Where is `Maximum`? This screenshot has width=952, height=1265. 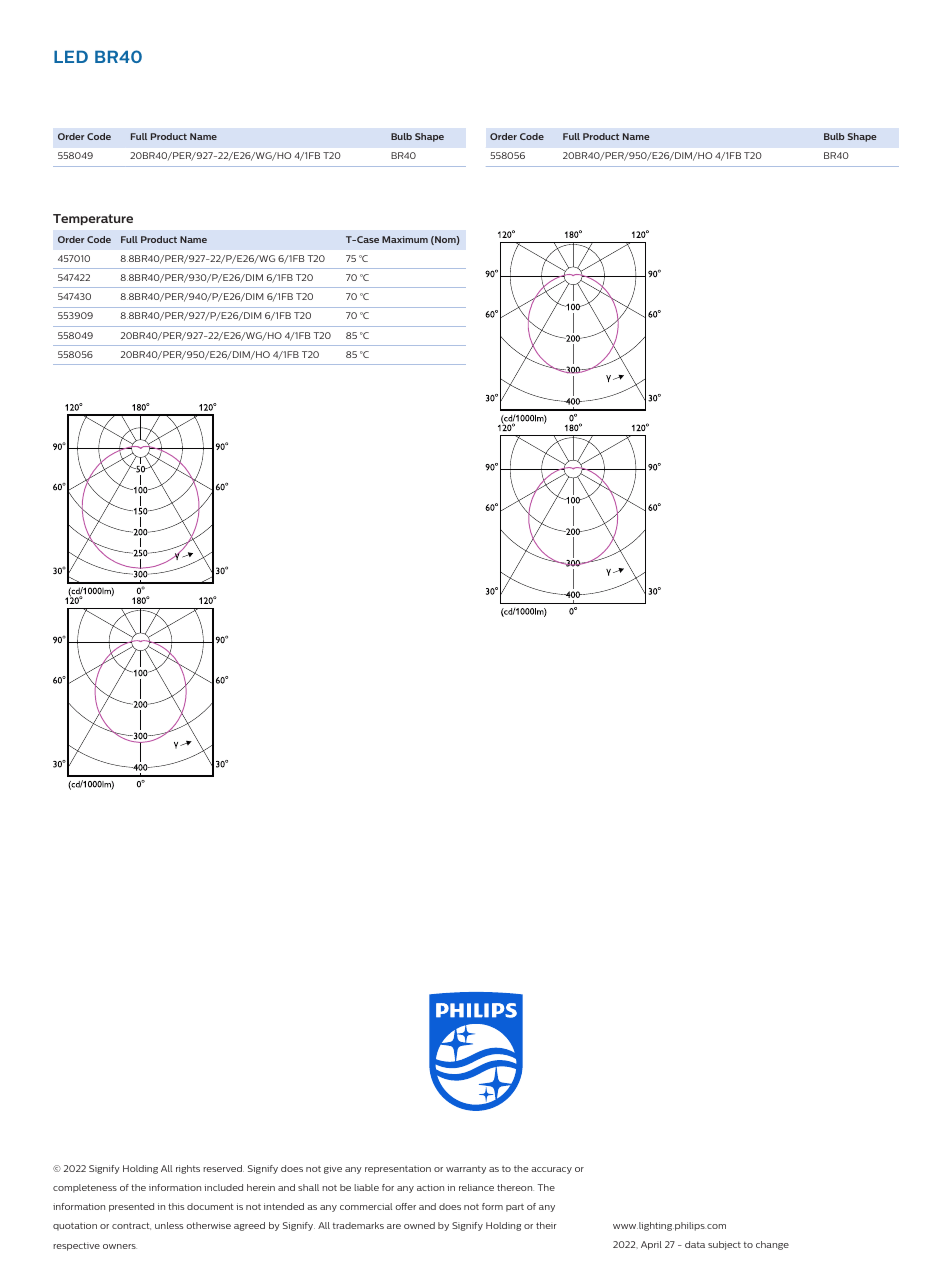 Maximum is located at coordinates (405, 239).
